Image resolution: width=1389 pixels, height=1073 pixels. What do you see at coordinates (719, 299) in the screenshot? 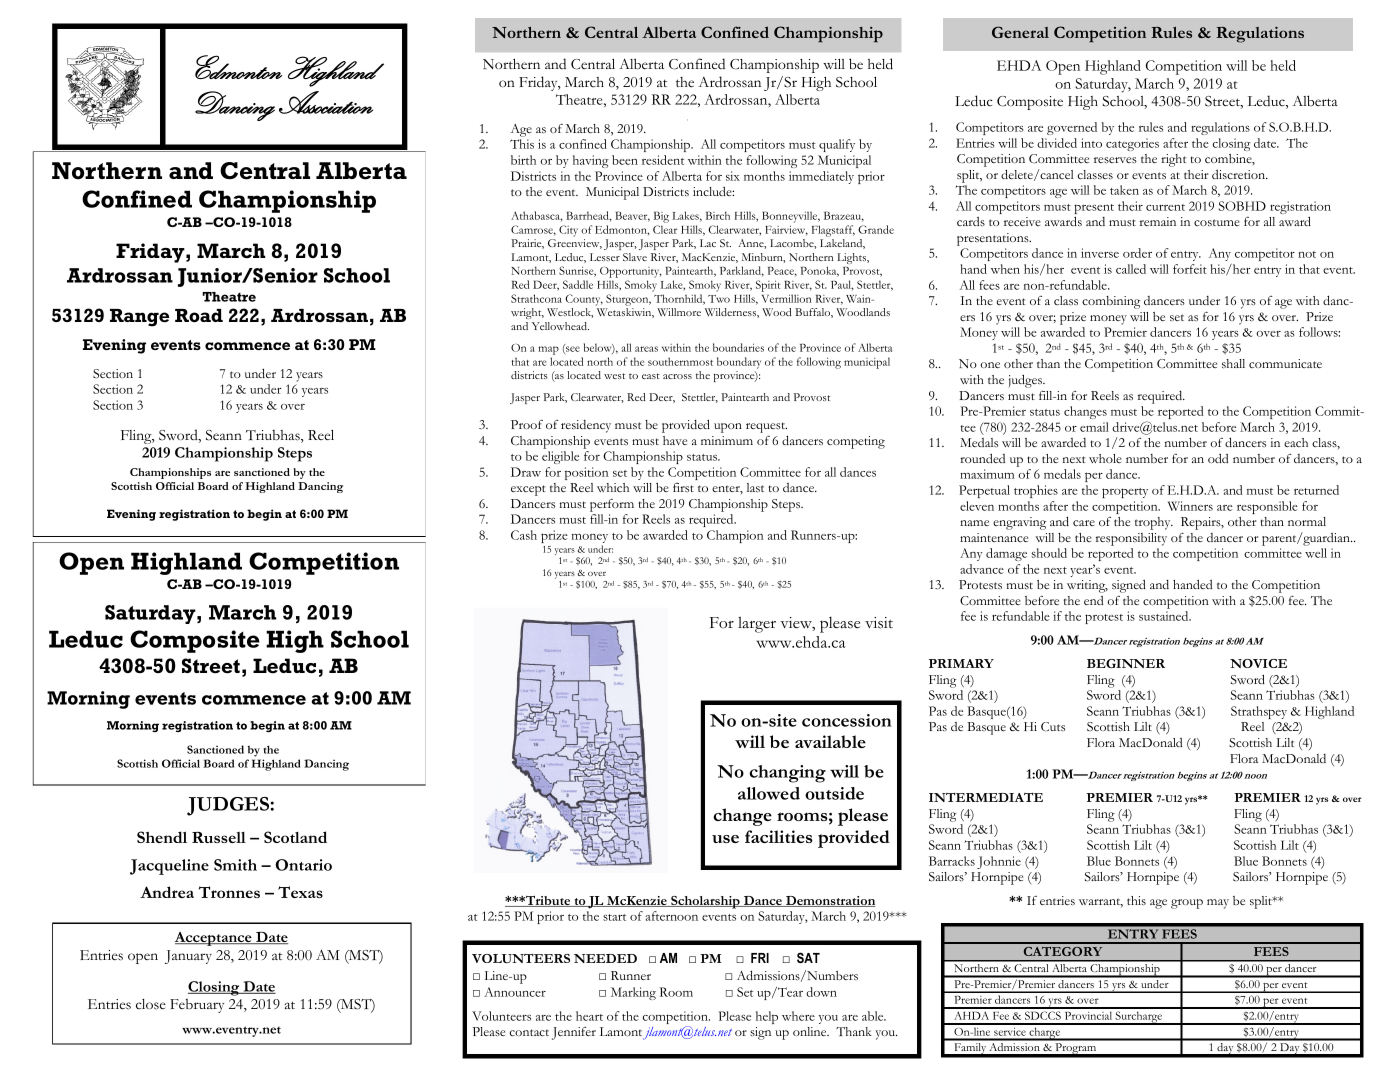
I see `Two` at bounding box center [719, 299].
